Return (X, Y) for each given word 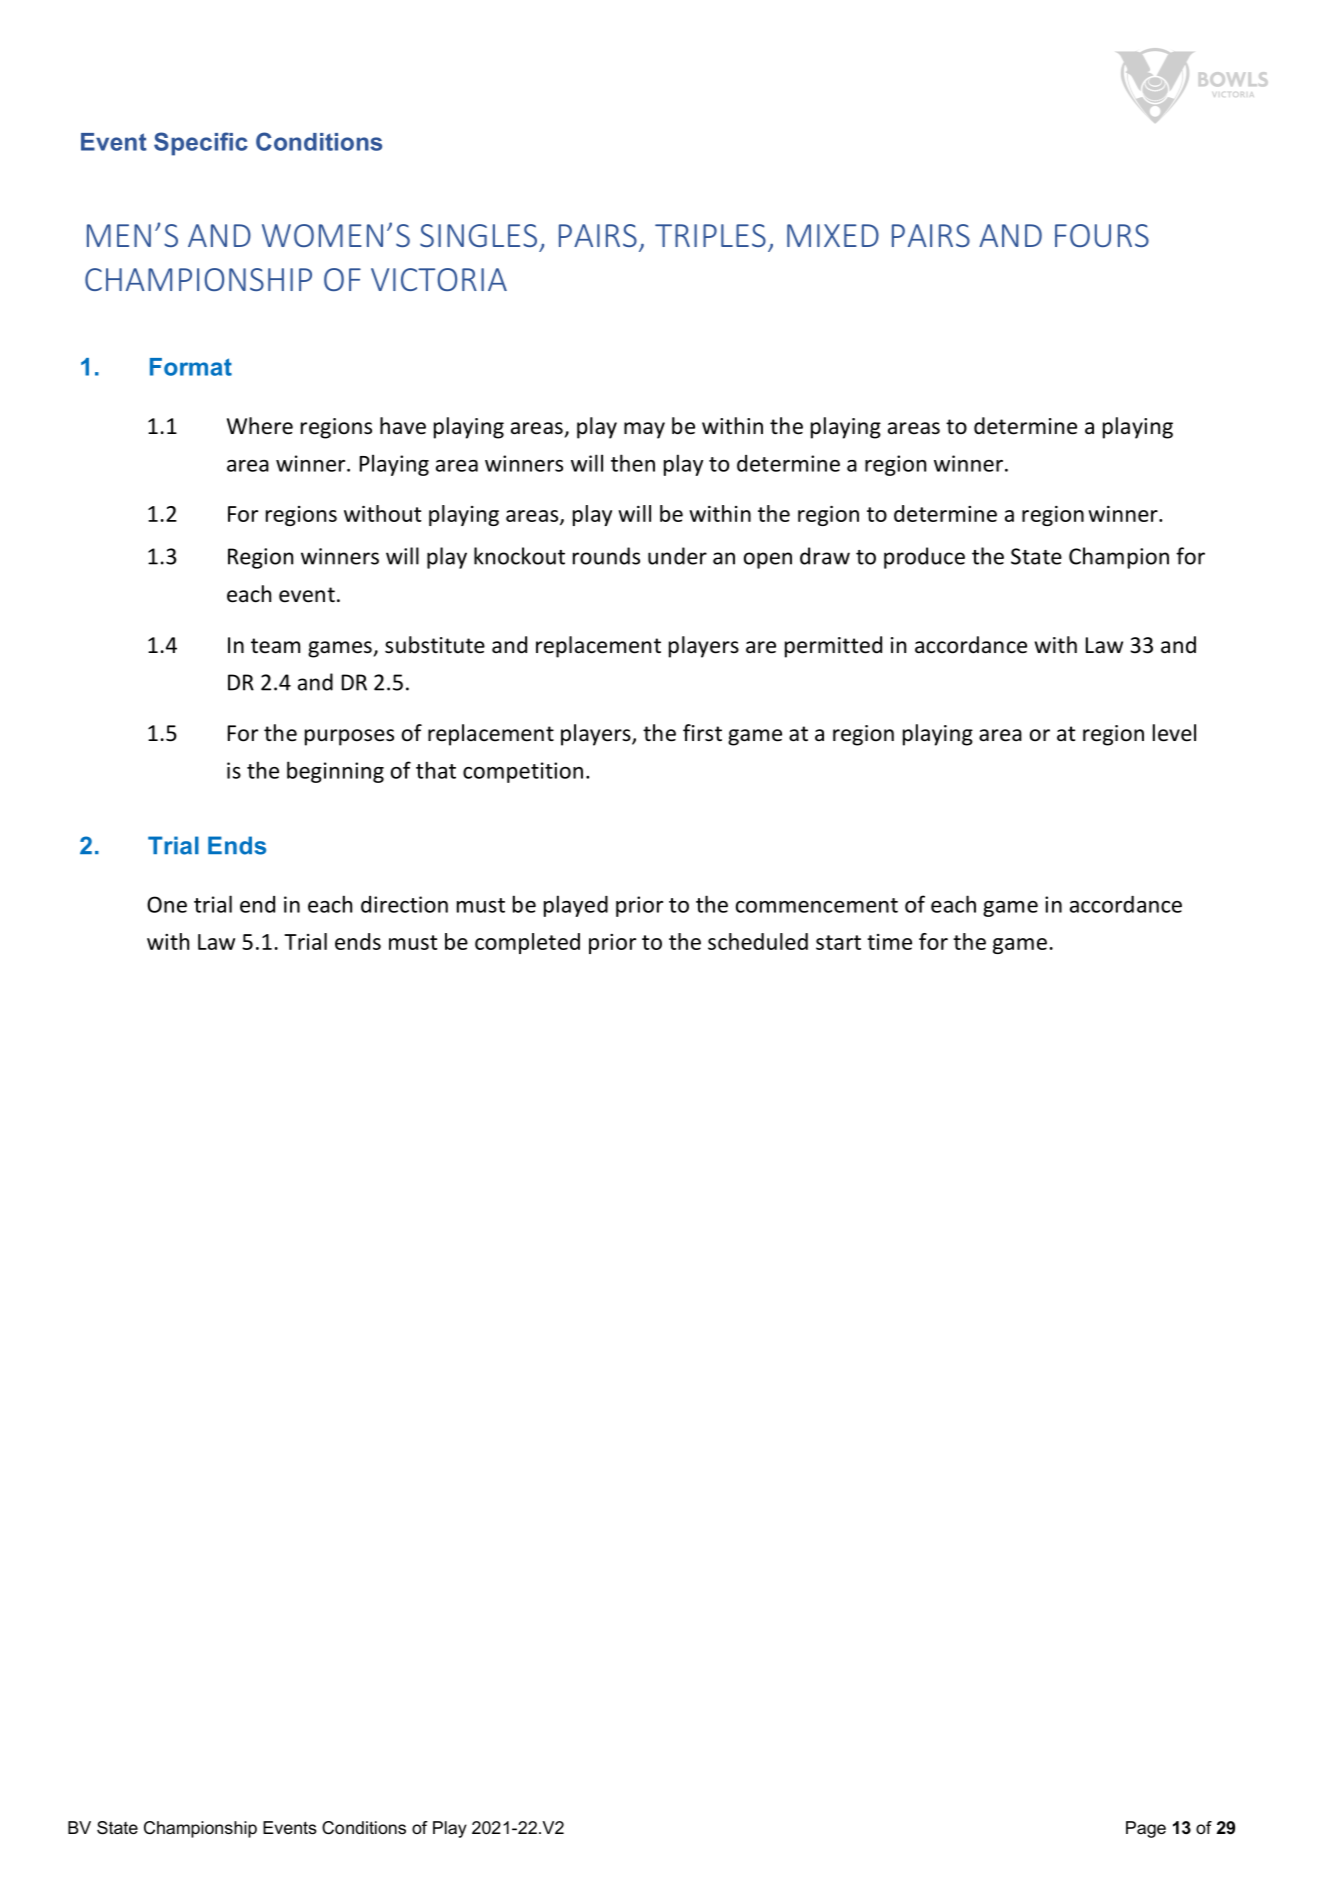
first (702, 733)
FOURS (1102, 235)
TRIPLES (710, 235)
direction (404, 904)
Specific (201, 144)
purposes (349, 737)
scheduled (758, 941)
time (889, 942)
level (1174, 733)
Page (1146, 1829)
